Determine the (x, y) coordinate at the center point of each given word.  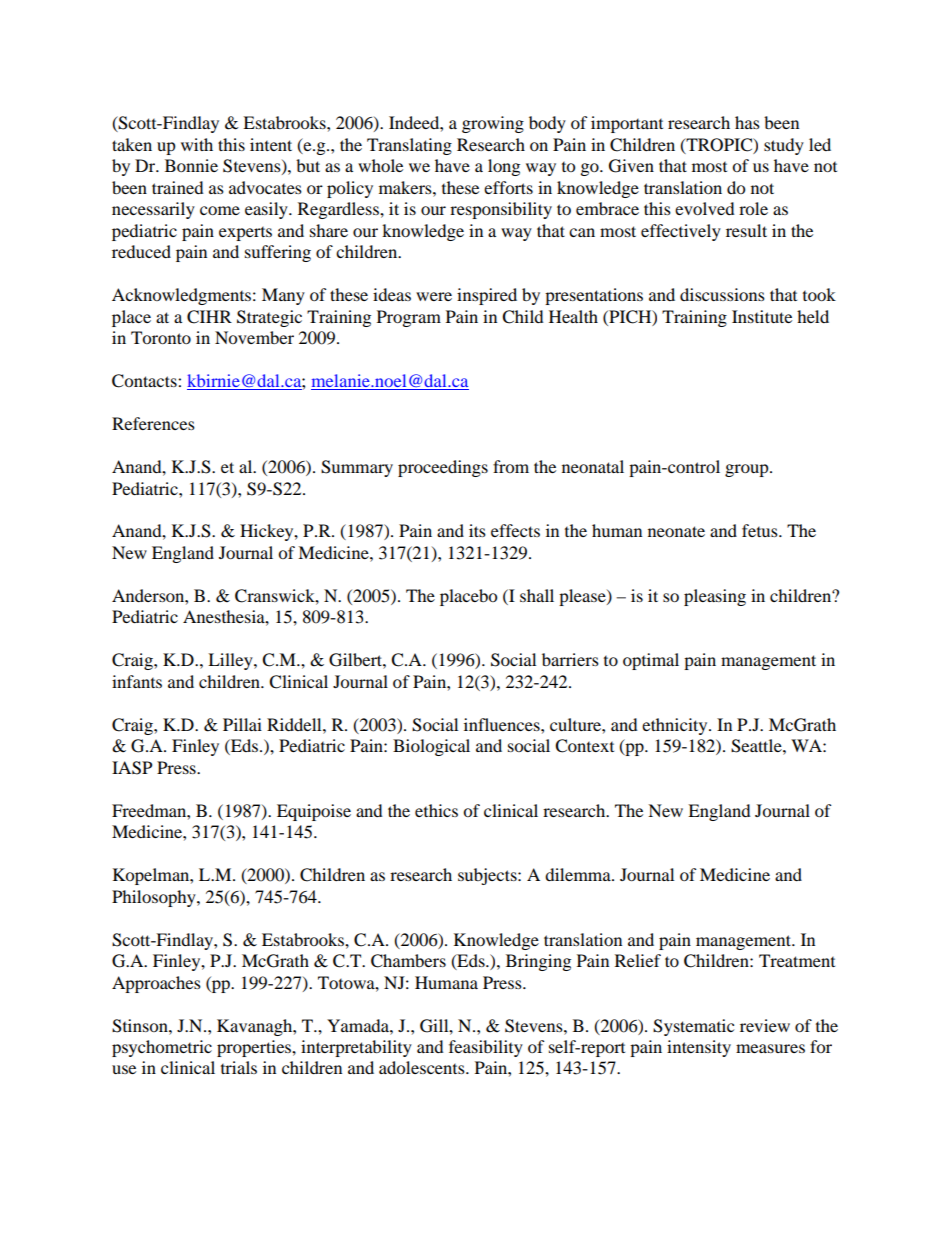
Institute (762, 316)
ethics (436, 810)
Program (409, 318)
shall (537, 595)
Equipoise (314, 812)
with (197, 144)
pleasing (715, 597)
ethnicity (676, 726)
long (504, 167)
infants (137, 681)
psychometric (162, 1048)
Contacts (145, 381)
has (747, 122)
